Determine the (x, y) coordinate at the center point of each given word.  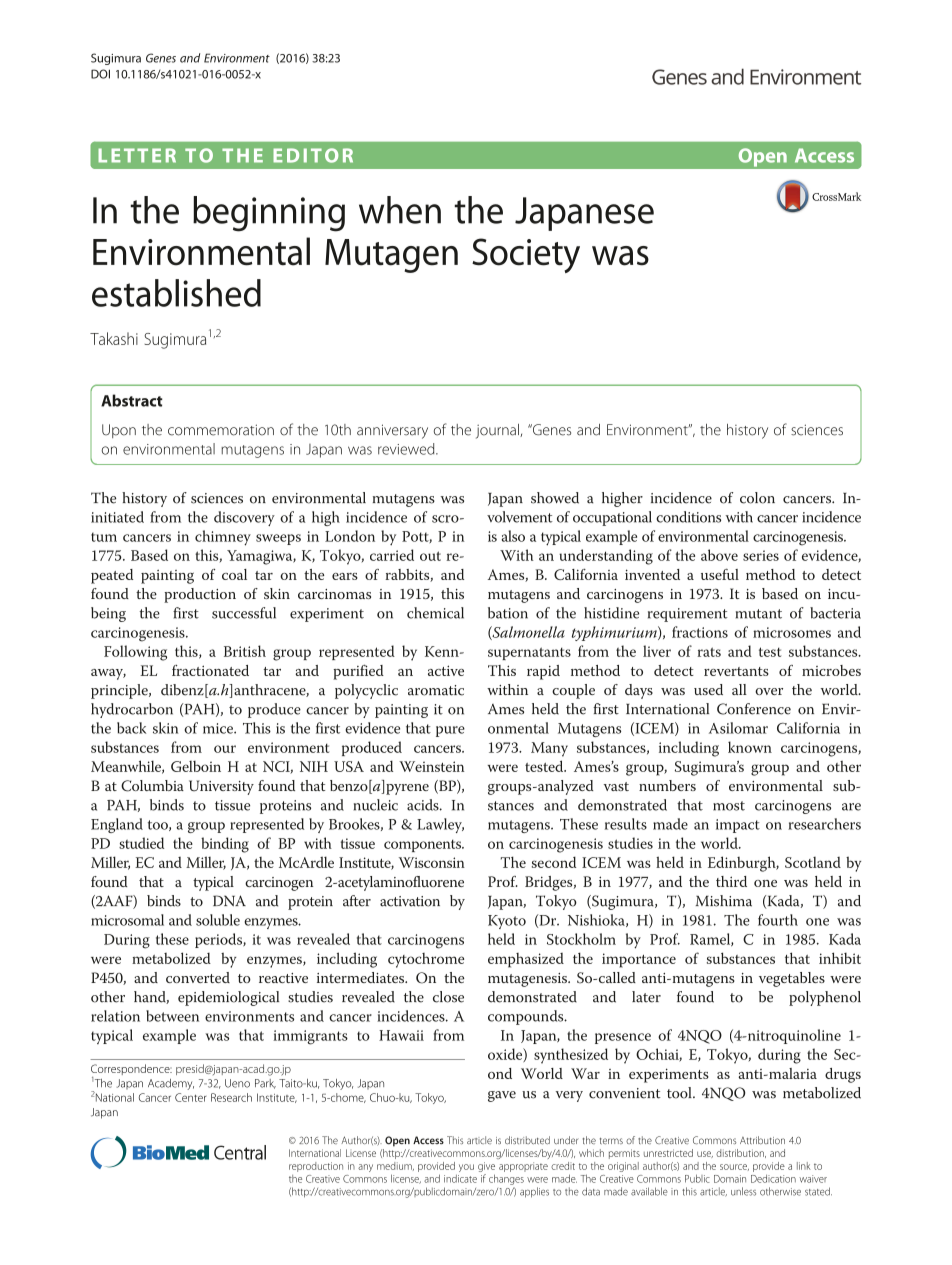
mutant (759, 614)
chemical (435, 613)
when (400, 210)
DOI (100, 74)
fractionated (210, 670)
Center (190, 1097)
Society (526, 255)
